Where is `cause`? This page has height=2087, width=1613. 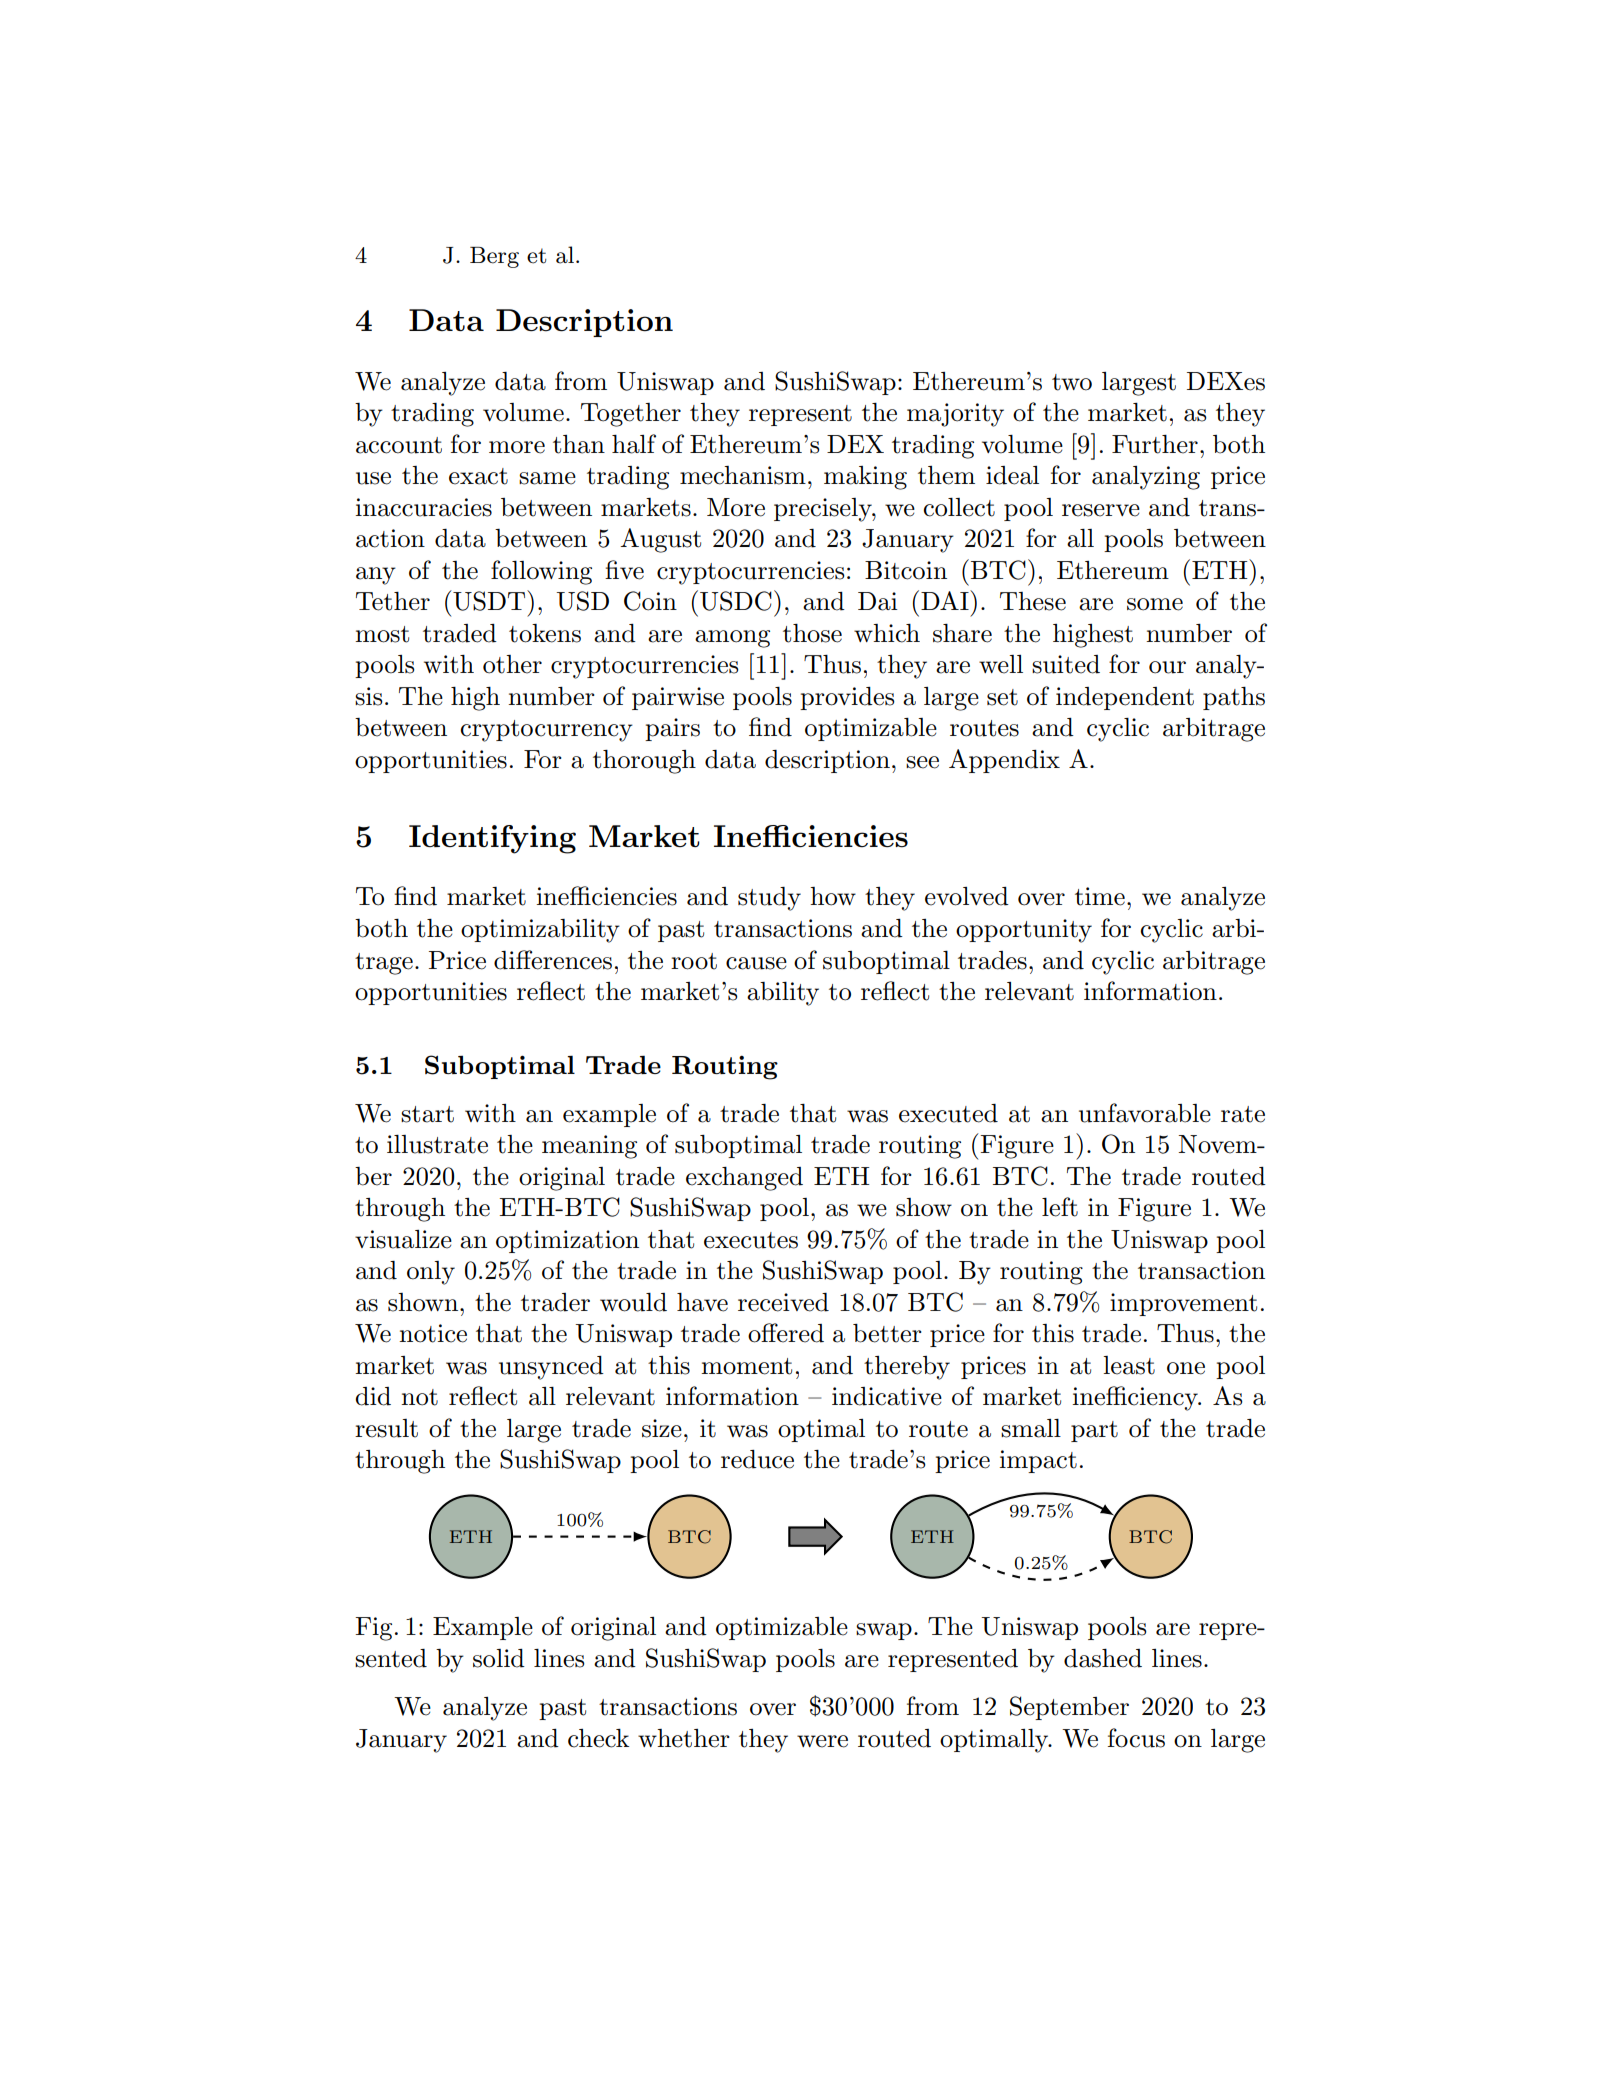 cause is located at coordinates (756, 963).
